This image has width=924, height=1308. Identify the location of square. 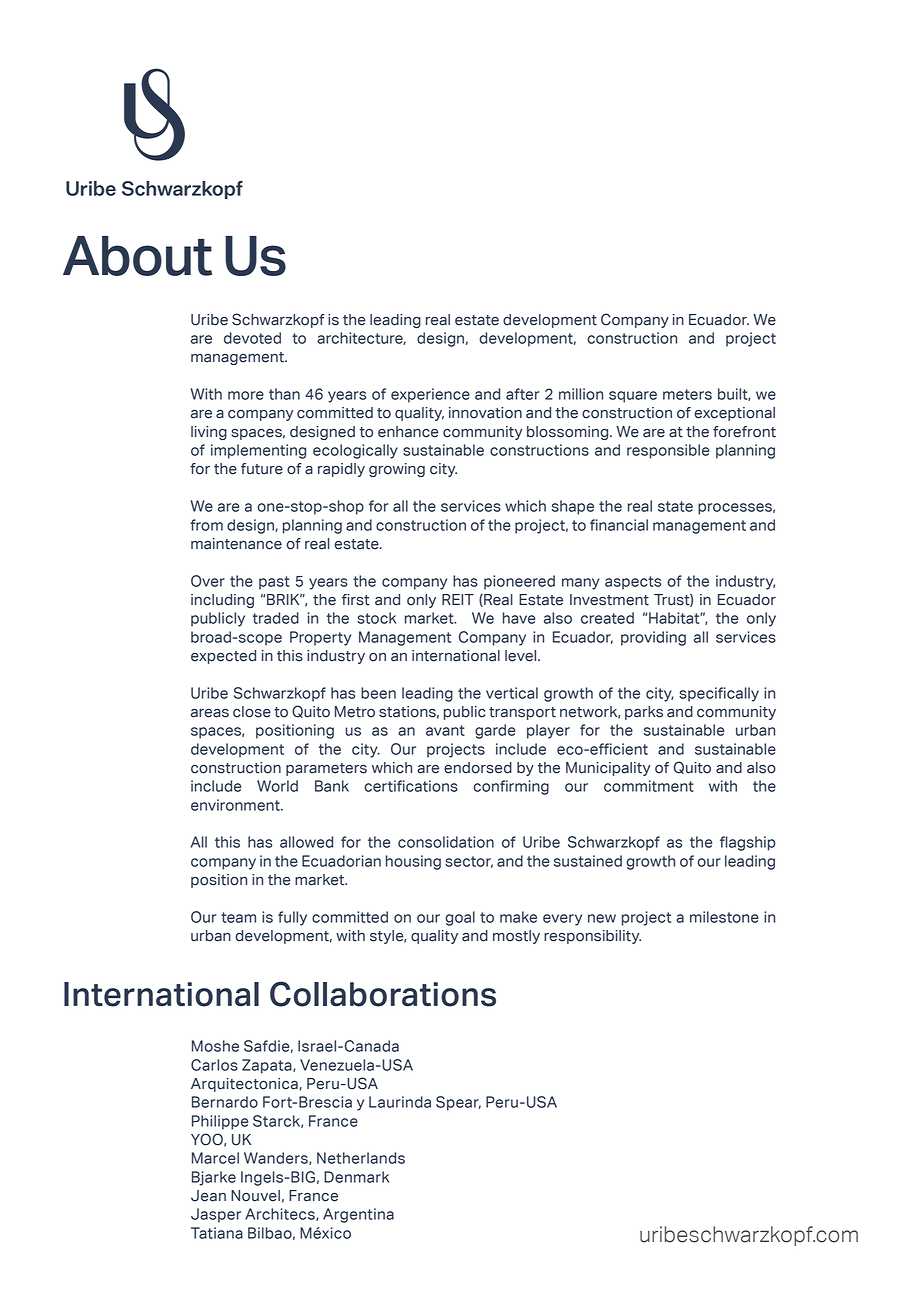
(633, 397).
